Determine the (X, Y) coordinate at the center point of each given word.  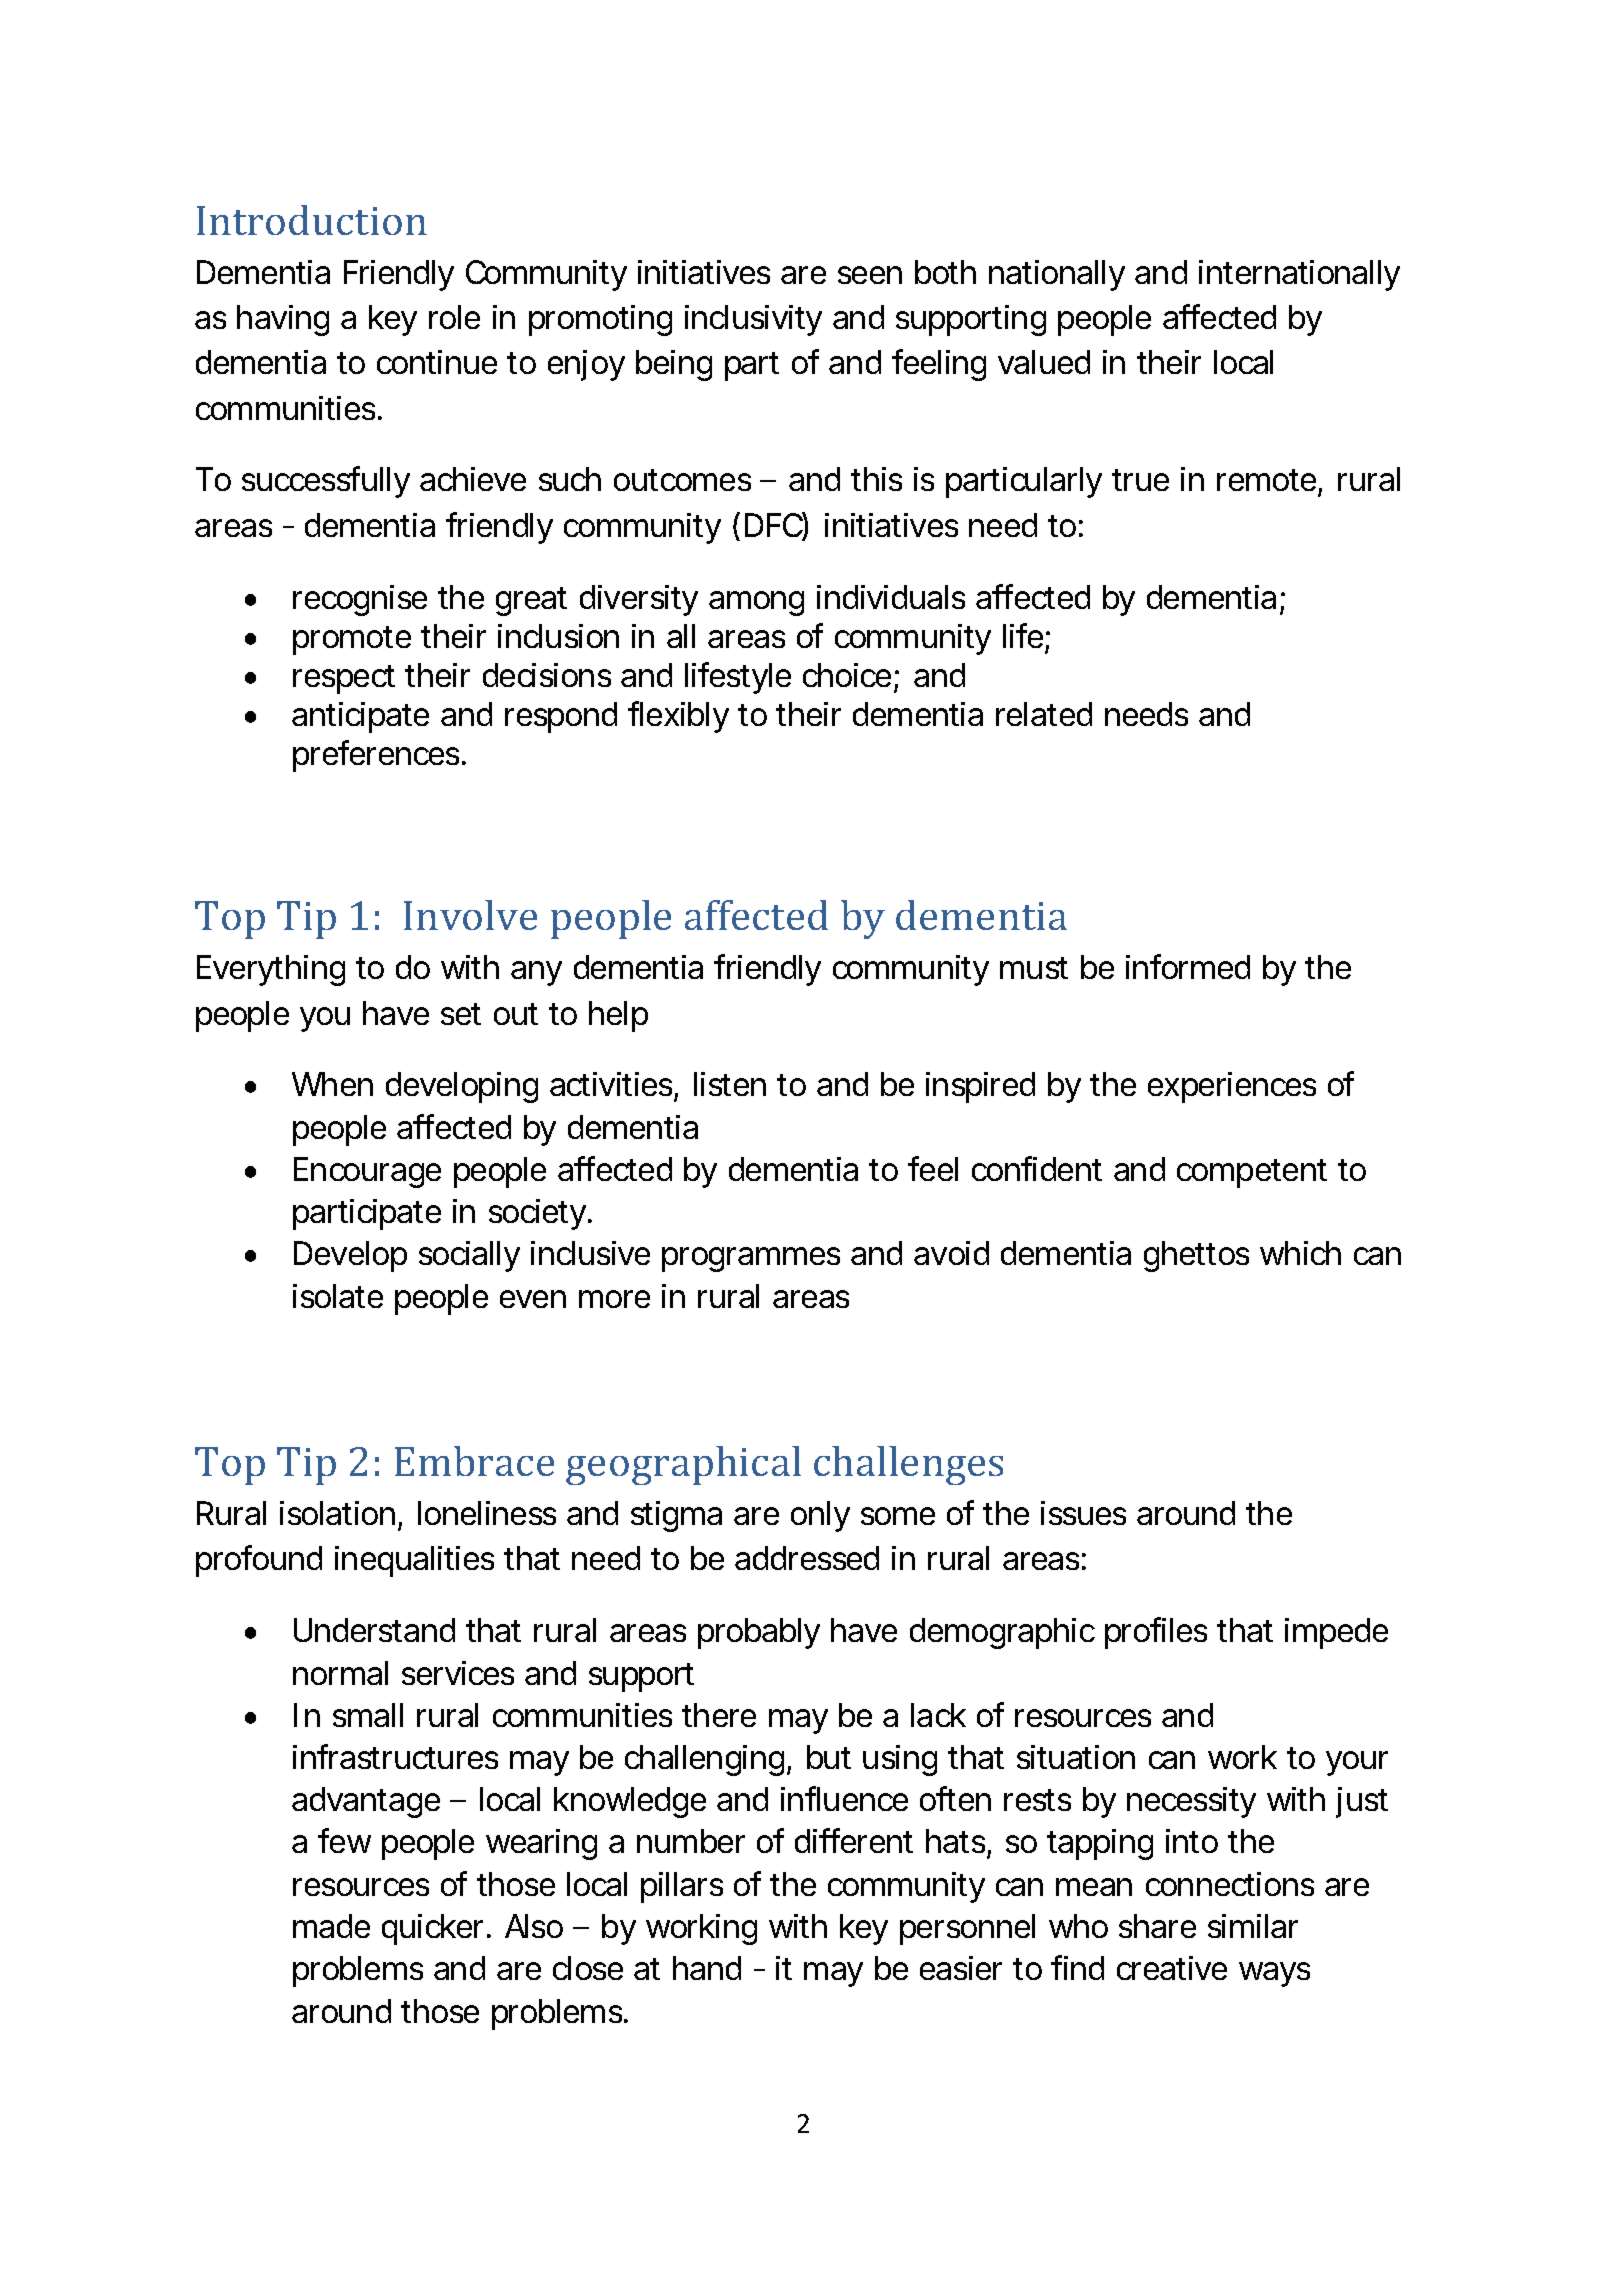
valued (1044, 362)
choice (847, 675)
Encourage (367, 1172)
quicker (435, 1929)
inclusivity (753, 320)
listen (730, 1084)
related (1044, 714)
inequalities (414, 1561)
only (820, 1516)
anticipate (360, 717)
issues (1083, 1513)
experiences (1232, 1087)
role (454, 317)
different (854, 1840)
